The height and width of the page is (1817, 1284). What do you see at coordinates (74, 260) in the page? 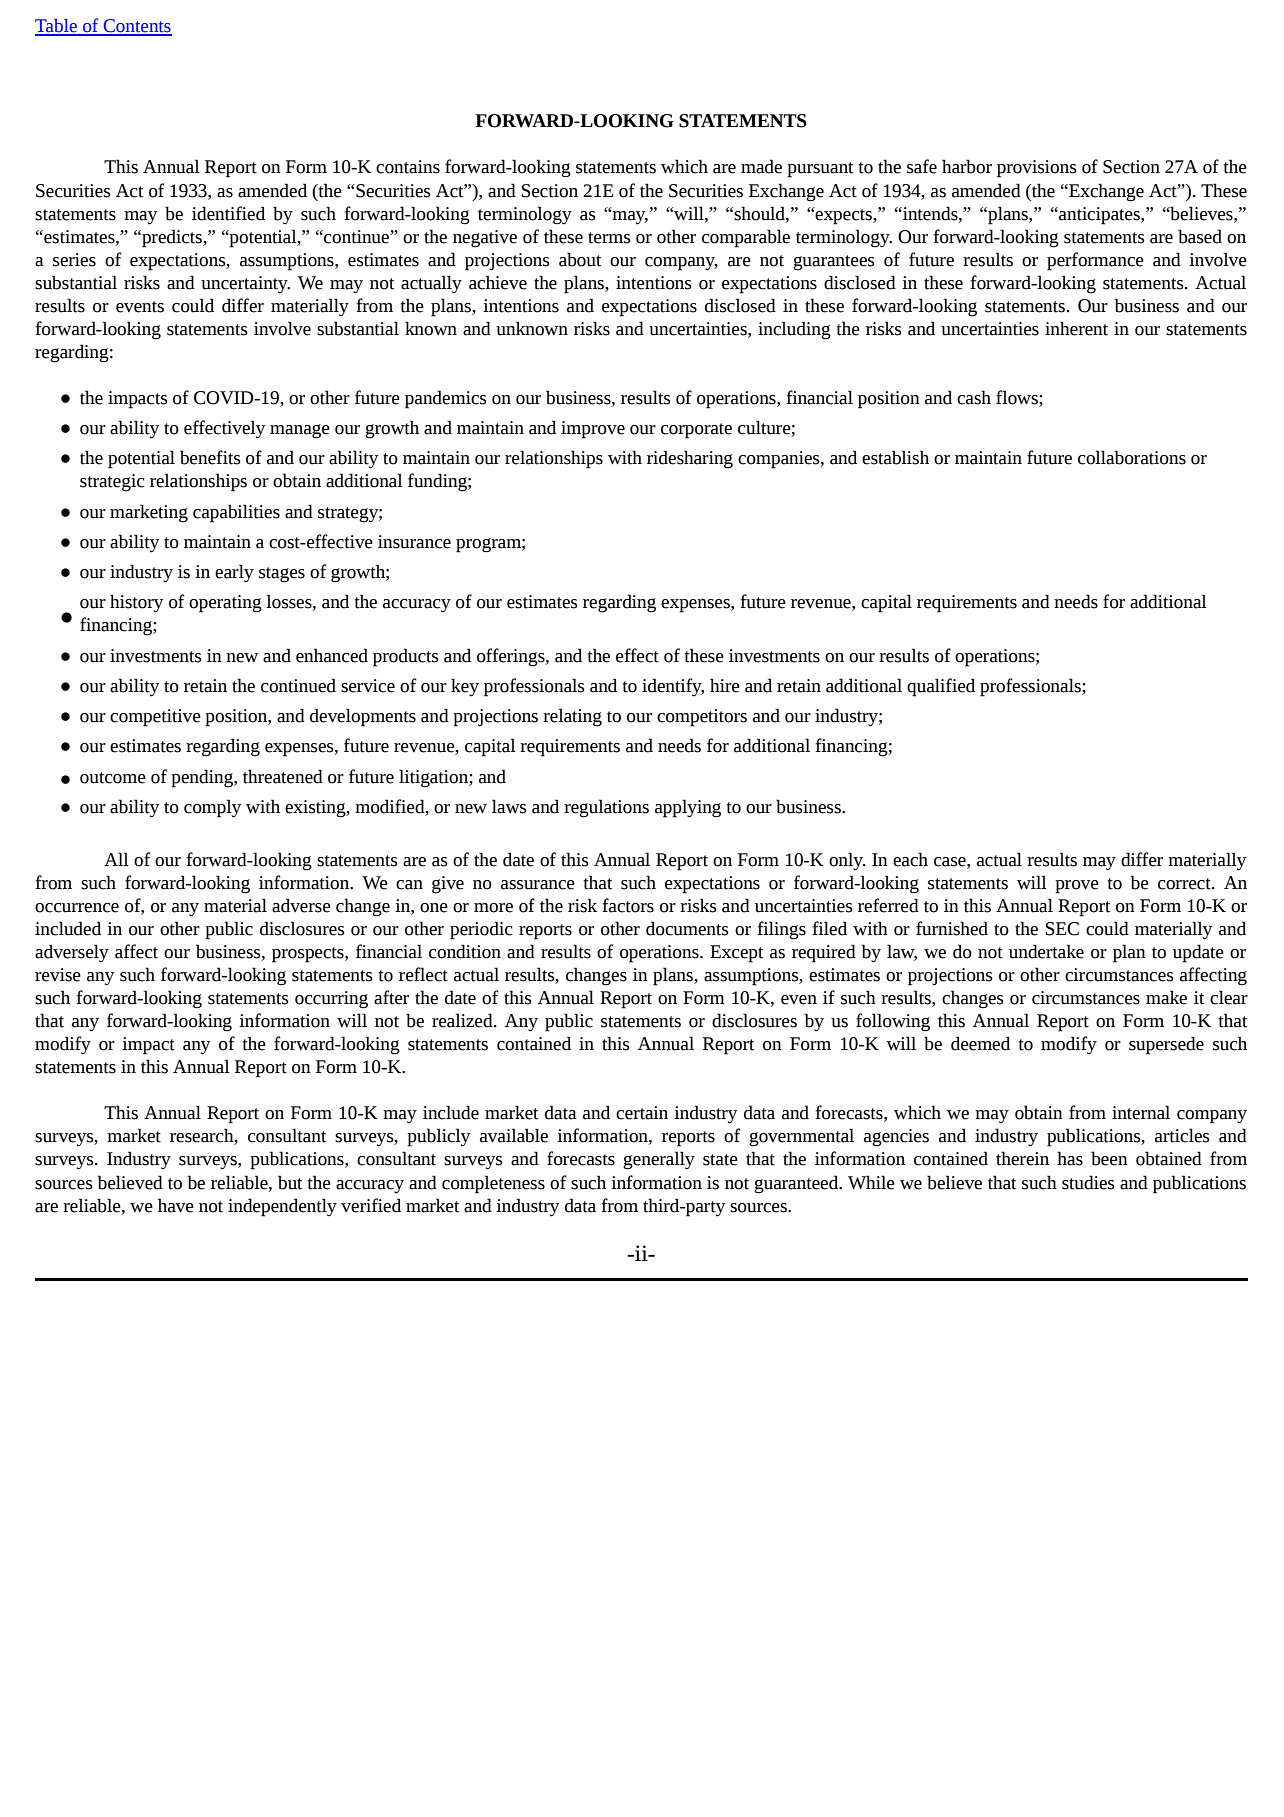
I see `series` at bounding box center [74, 260].
